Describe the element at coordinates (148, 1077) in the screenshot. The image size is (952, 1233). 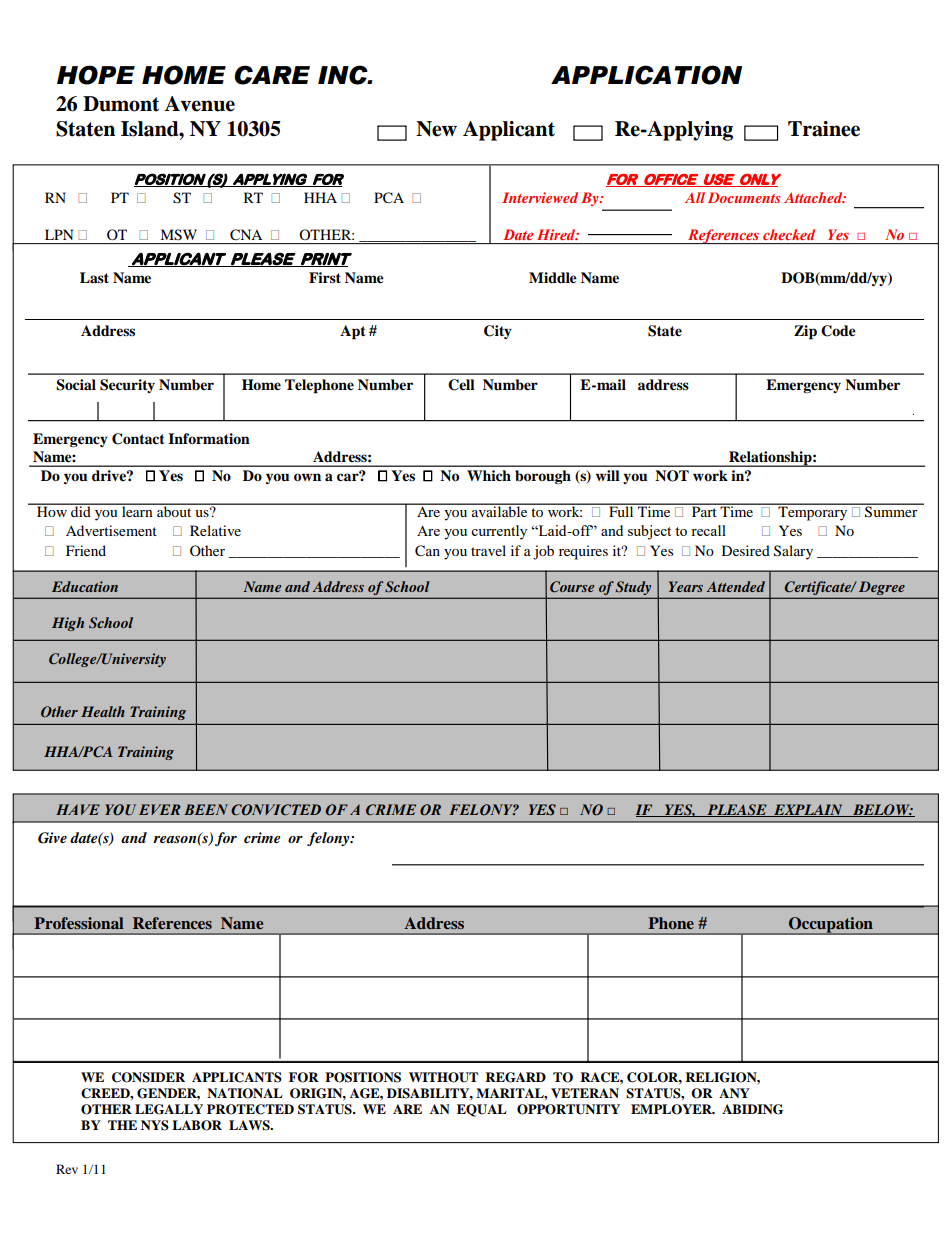
I see `CONSIDER` at that location.
